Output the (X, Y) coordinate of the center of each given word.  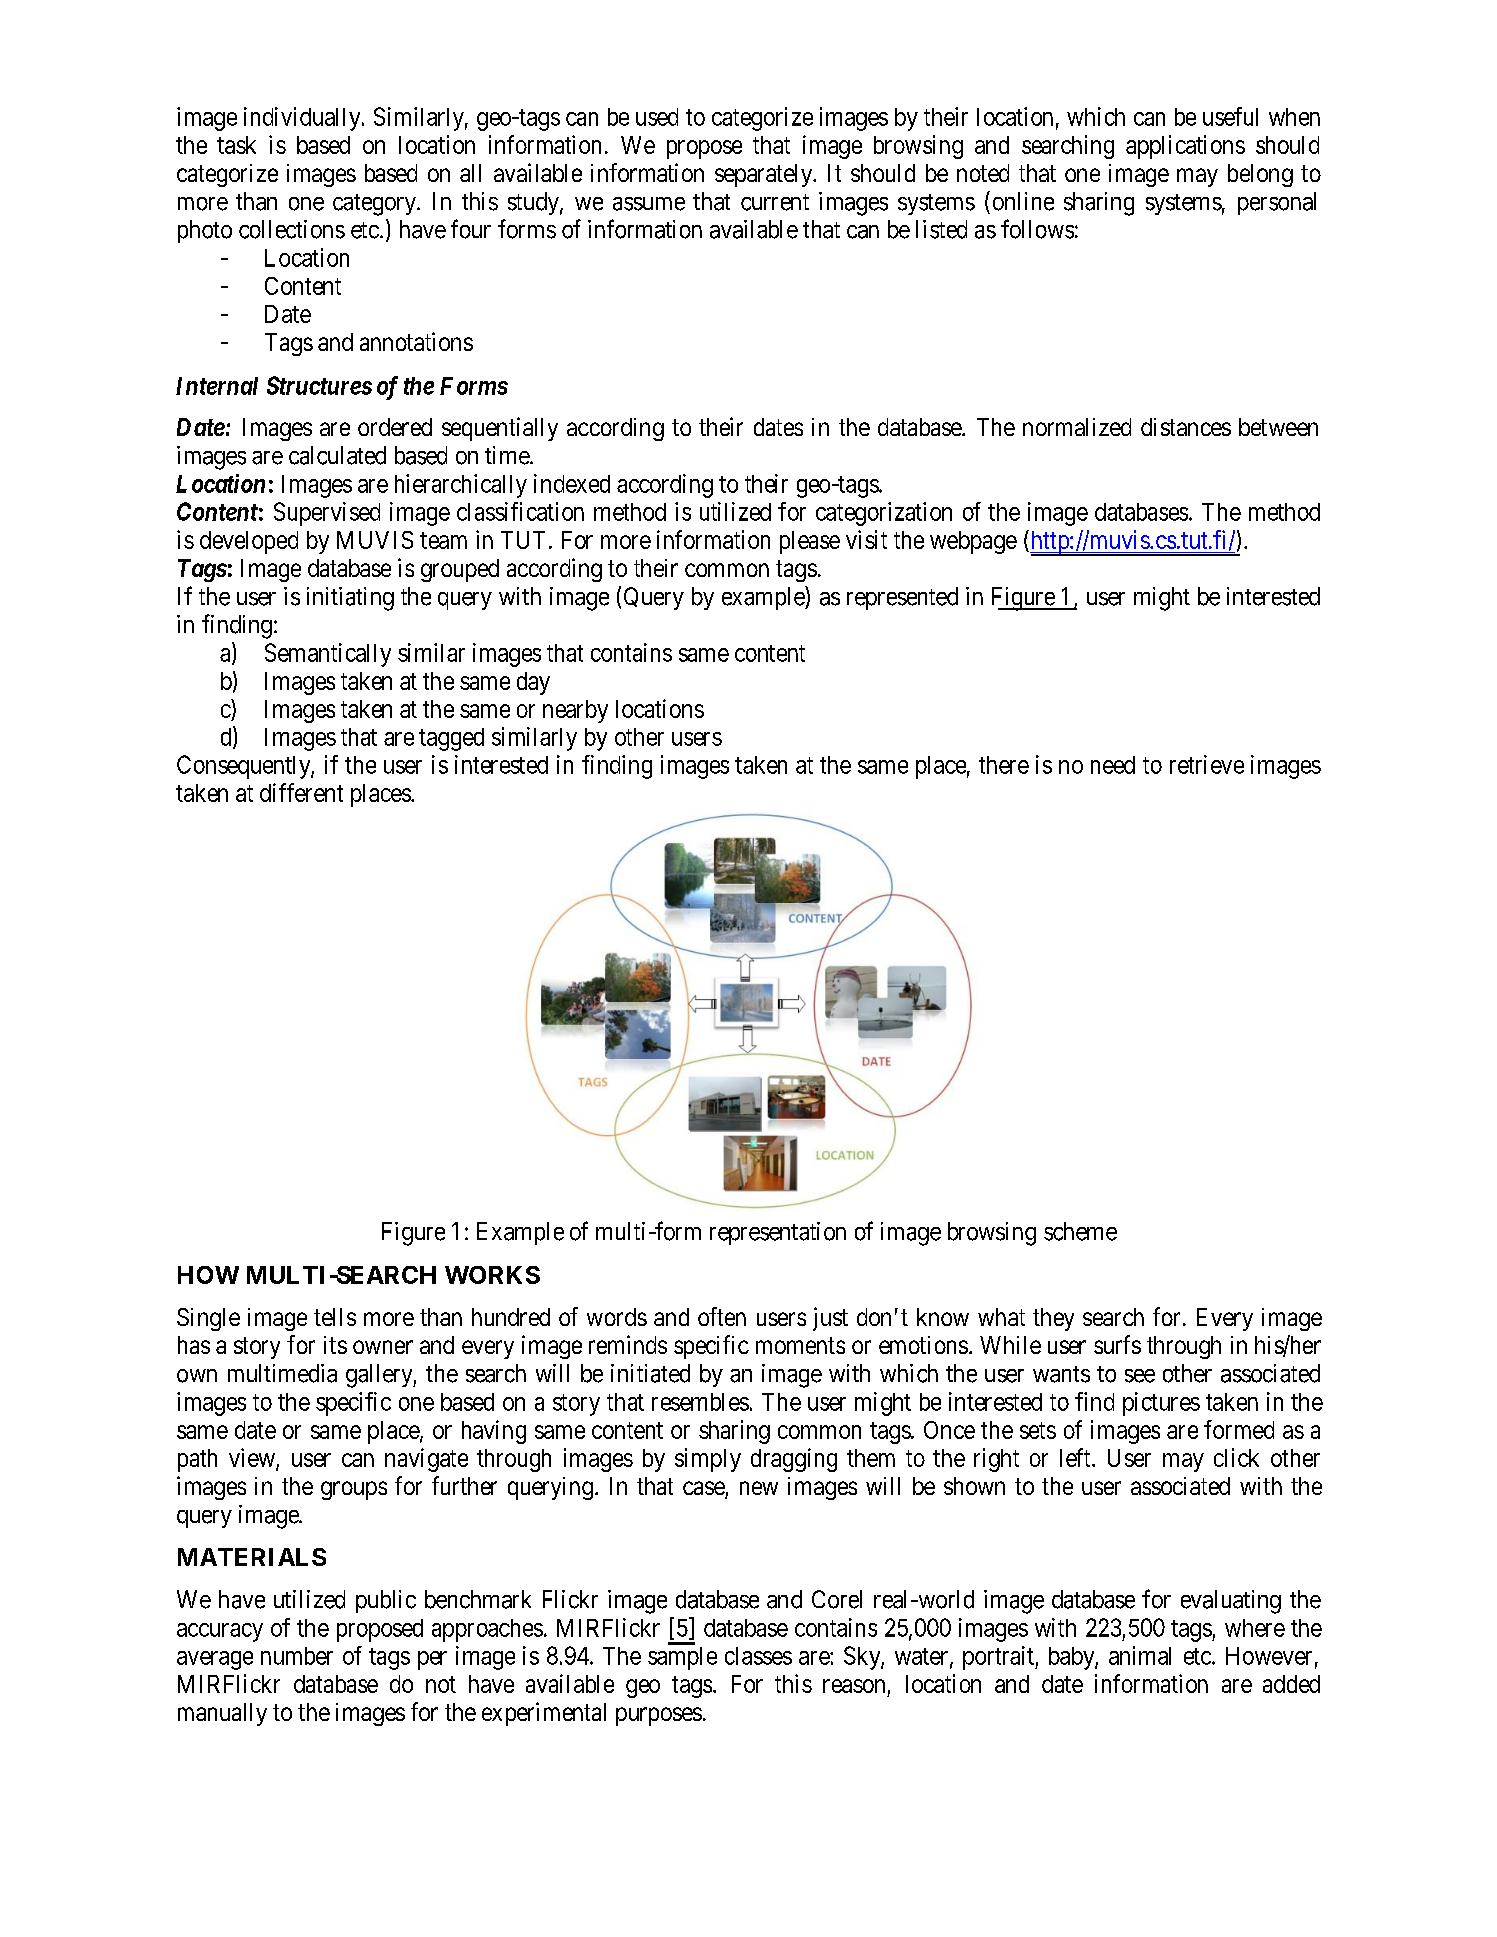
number (297, 1656)
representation (778, 1233)
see (1140, 1376)
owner (383, 1347)
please (810, 542)
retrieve (1207, 764)
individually (303, 119)
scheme (1080, 1231)
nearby (575, 711)
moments (800, 1345)
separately (765, 175)
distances (1186, 427)
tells (335, 1317)
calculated (337, 455)
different (301, 792)
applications (1185, 147)
